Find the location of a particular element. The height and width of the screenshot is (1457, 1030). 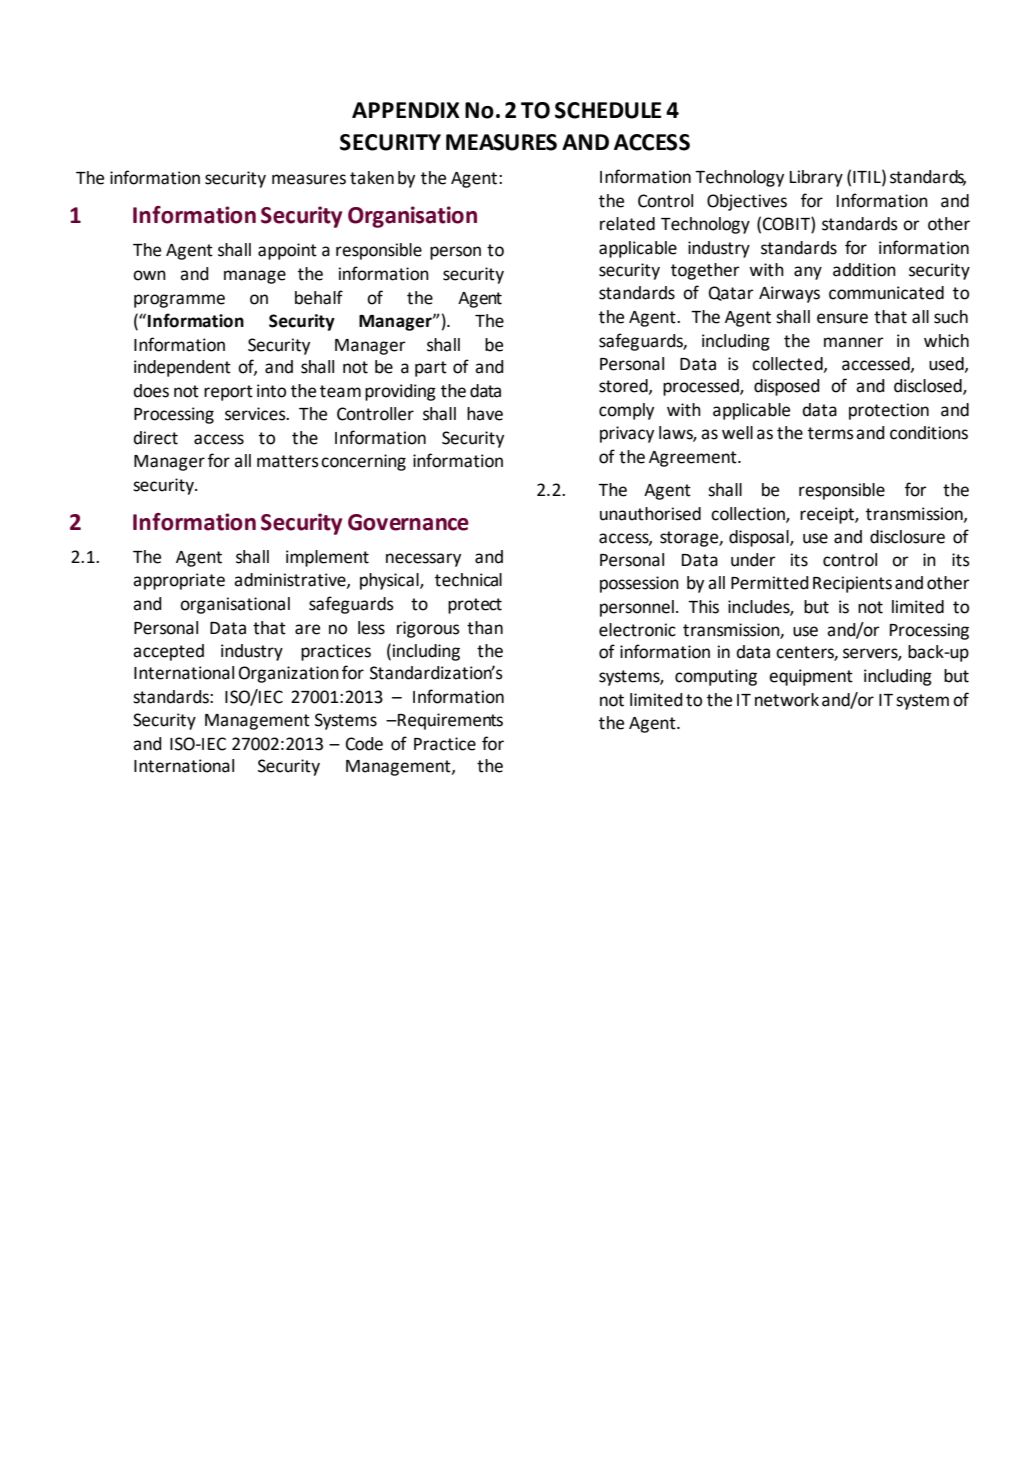

have is located at coordinates (485, 414).
